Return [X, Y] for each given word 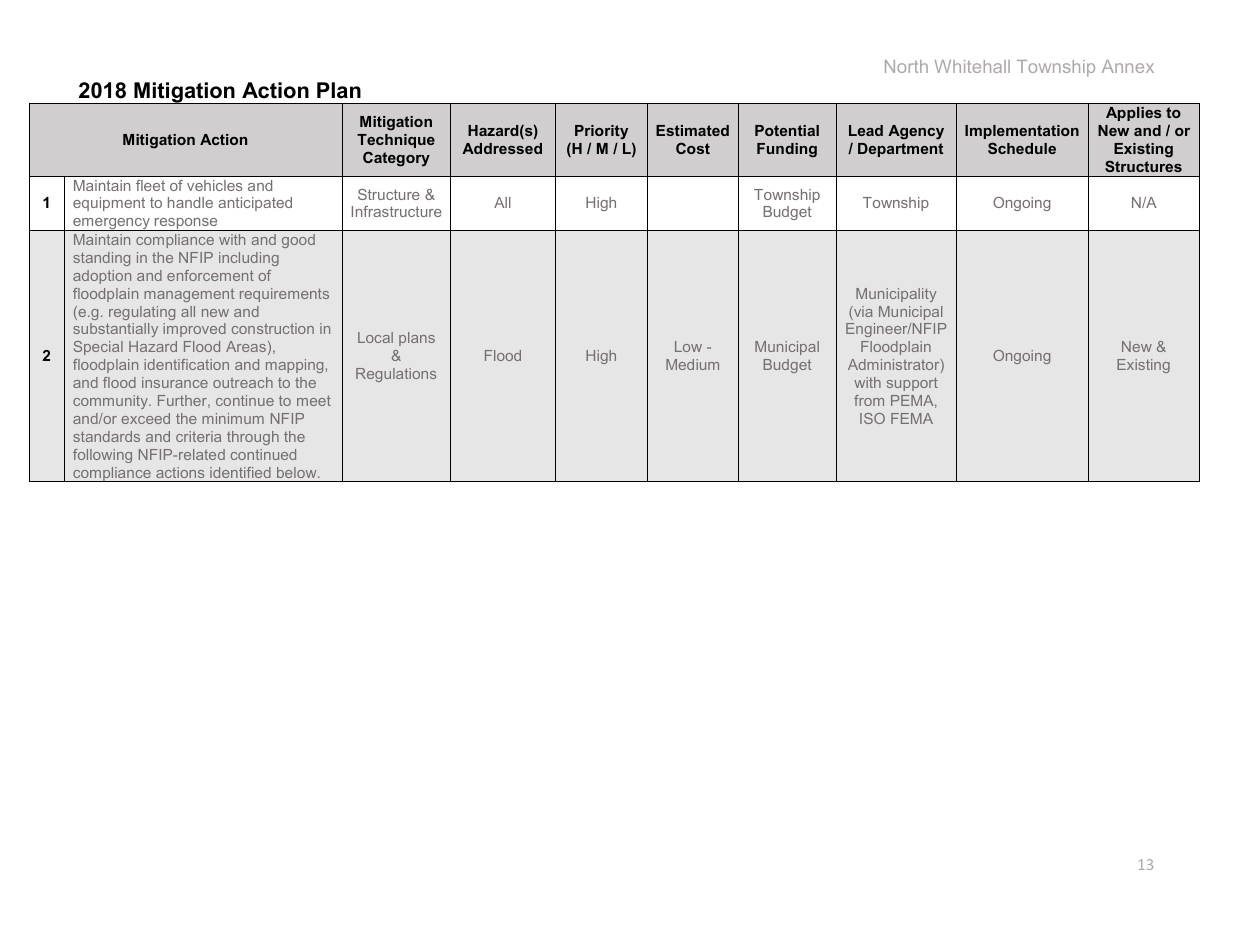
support [912, 384]
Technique [396, 141]
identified [240, 472]
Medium [692, 364]
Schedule [1022, 148]
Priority [601, 132]
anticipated [255, 204]
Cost [693, 148]
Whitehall [972, 66]
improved [194, 330]
